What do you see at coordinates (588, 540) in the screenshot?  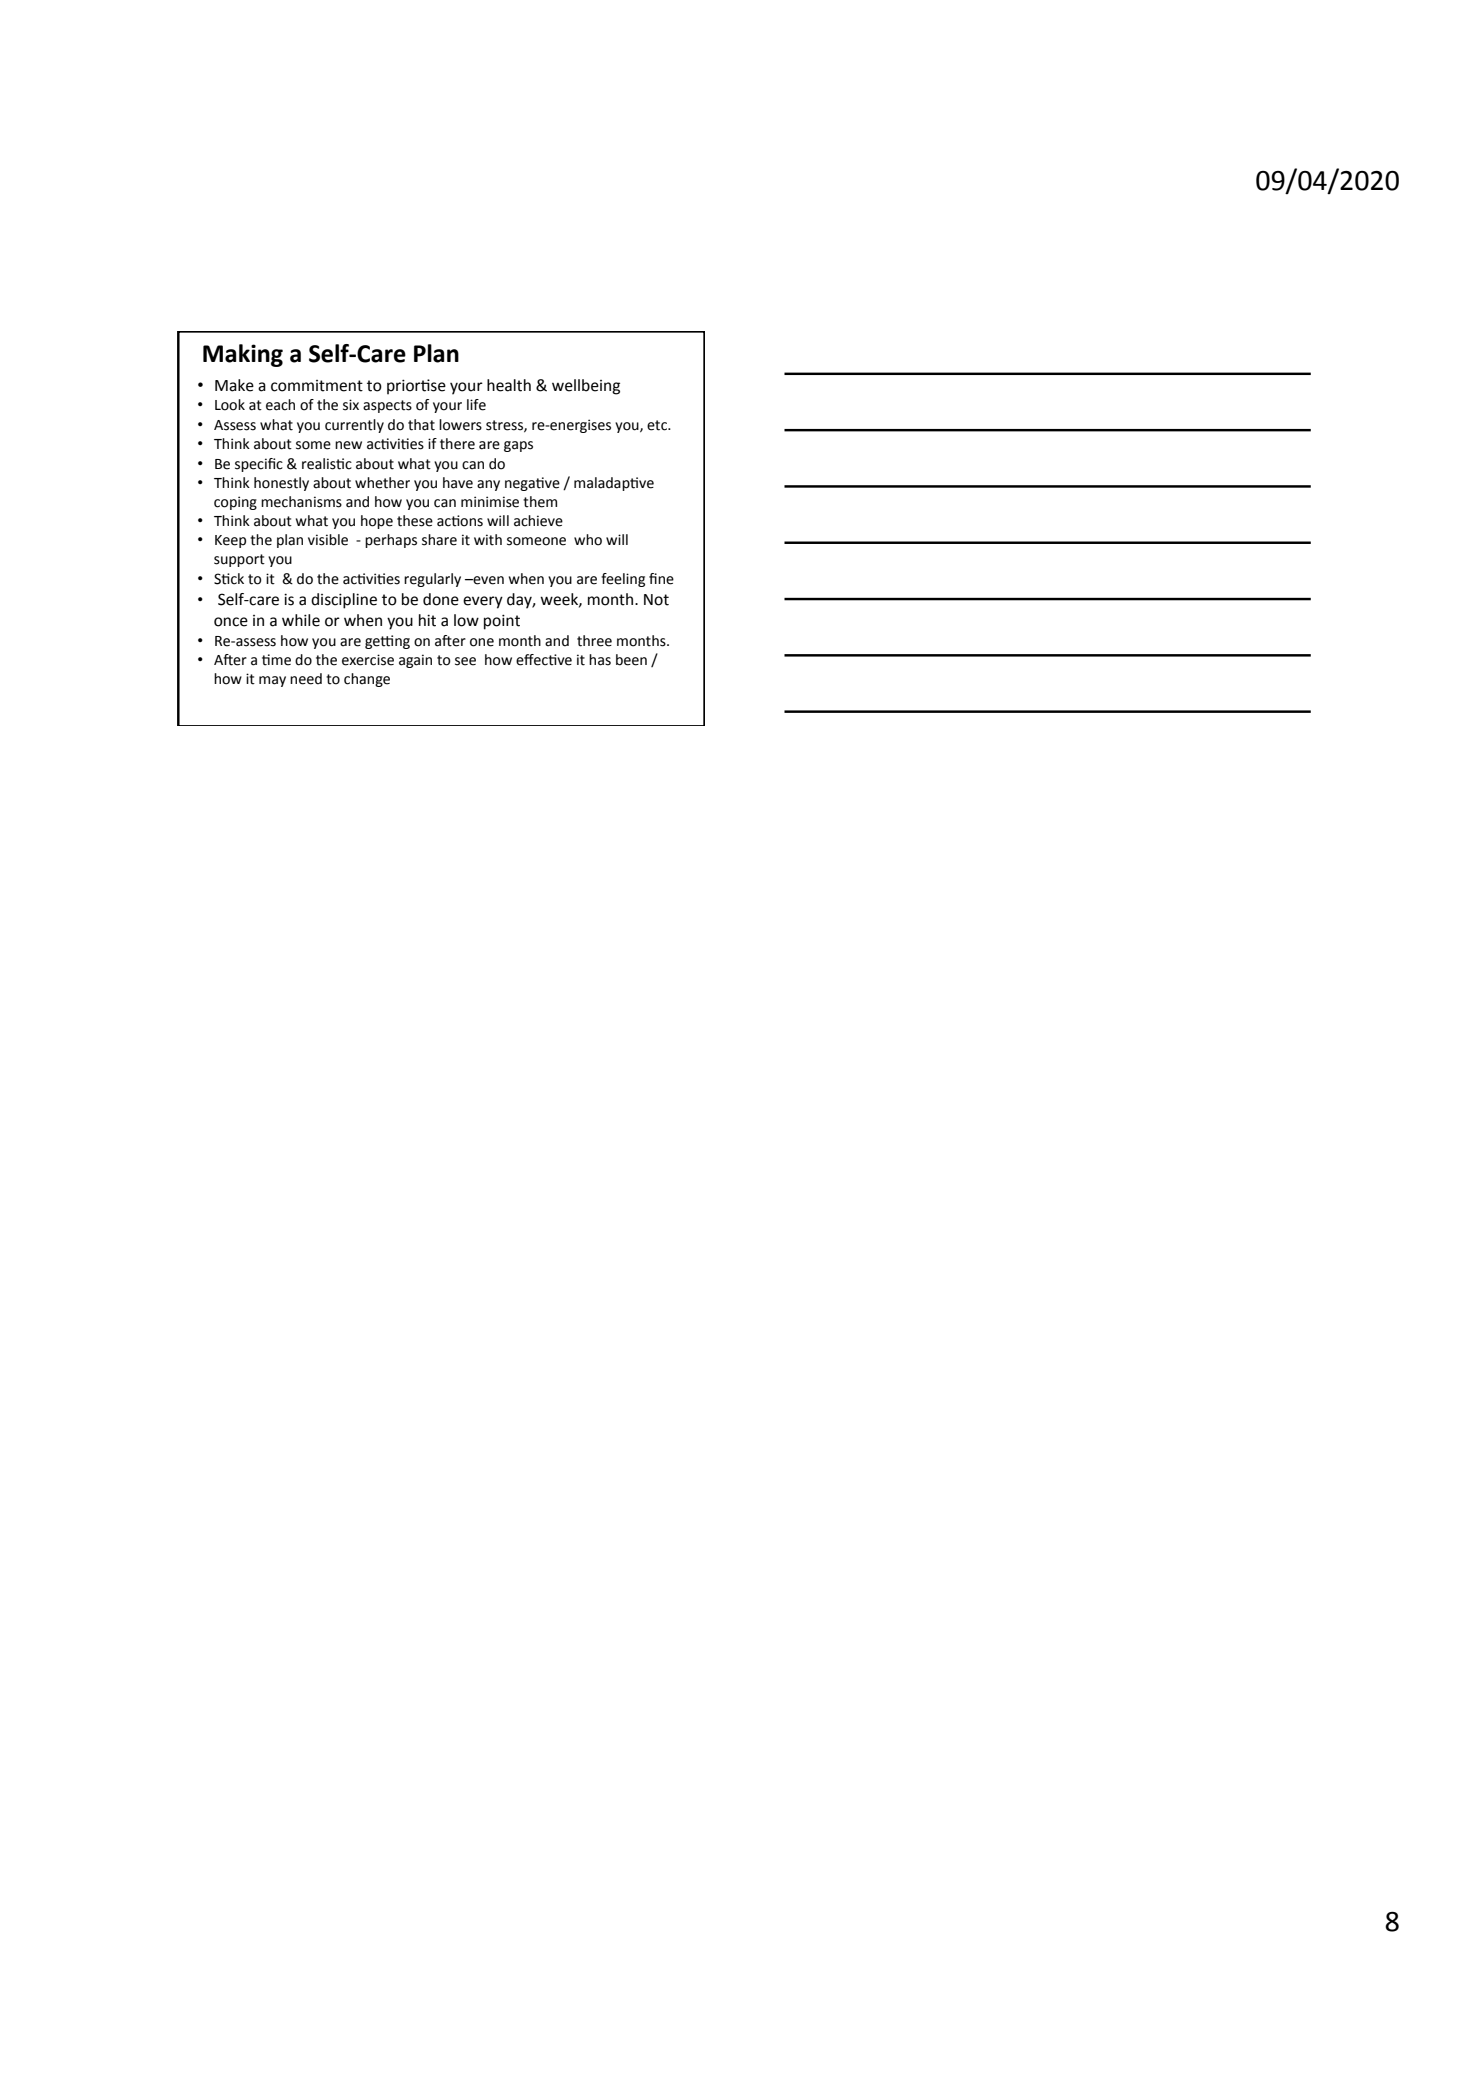 I see `who` at bounding box center [588, 540].
